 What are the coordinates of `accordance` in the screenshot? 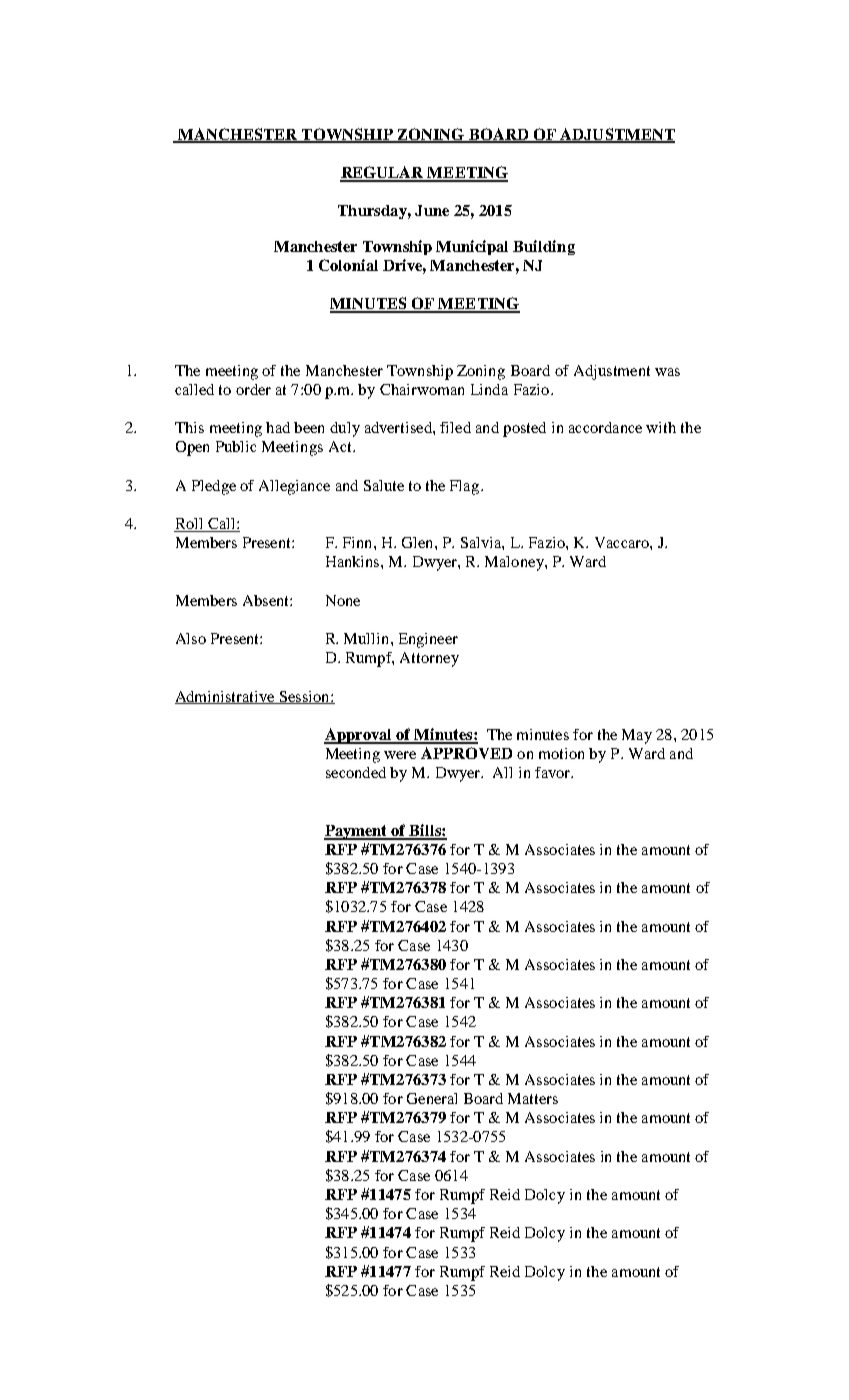 It's located at (605, 427).
